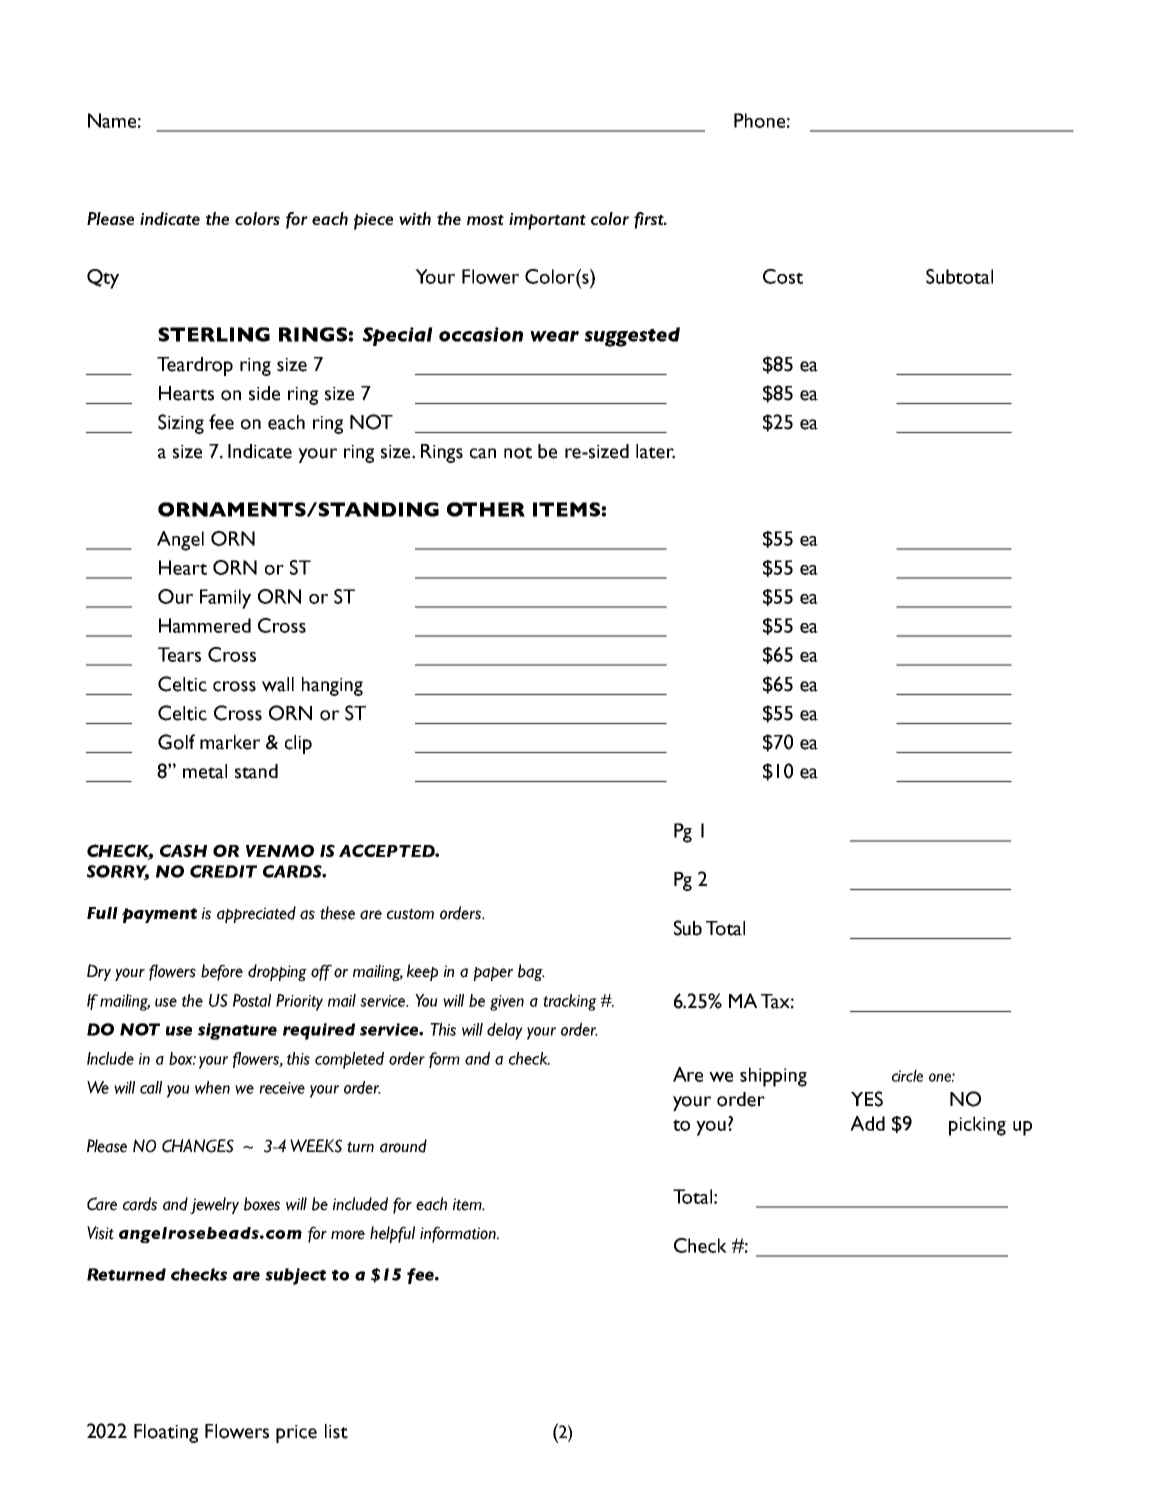 This image has height=1487, width=1149. I want to click on Qty, so click(103, 279).
